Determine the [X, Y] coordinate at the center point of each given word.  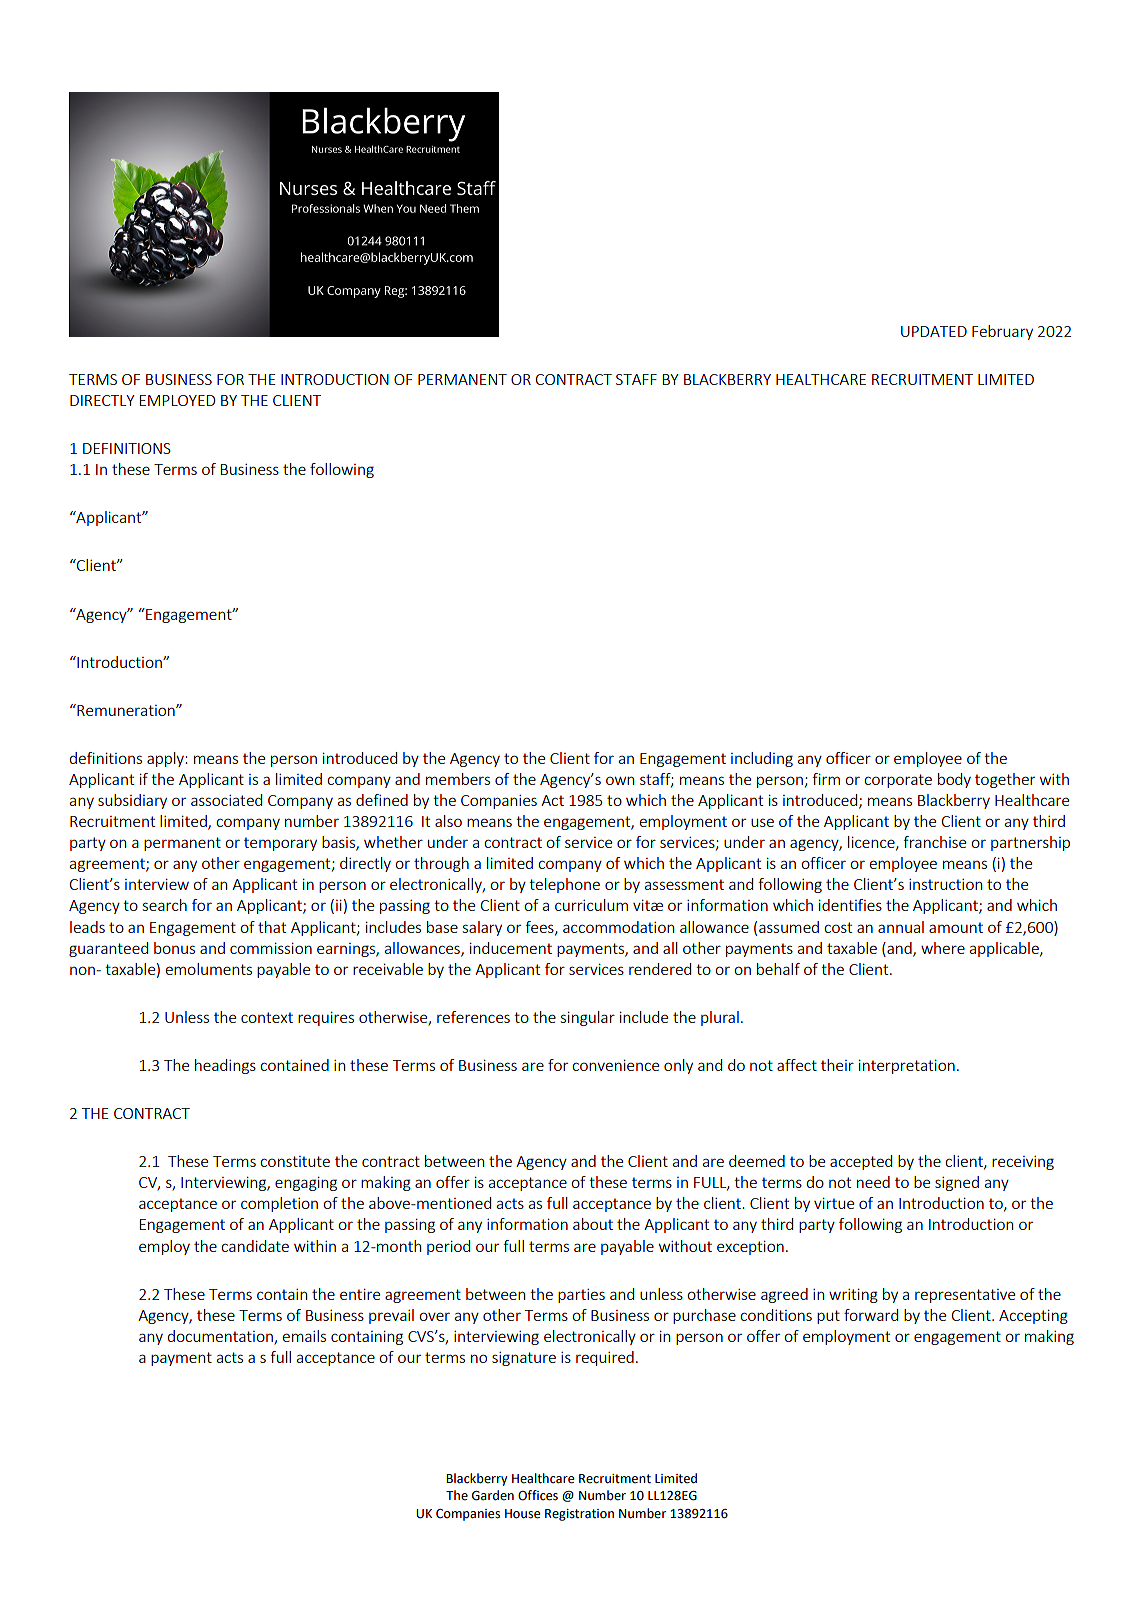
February [1002, 332]
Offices [538, 1495]
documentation [221, 1337]
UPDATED [934, 331]
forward [871, 1315]
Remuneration [126, 710]
